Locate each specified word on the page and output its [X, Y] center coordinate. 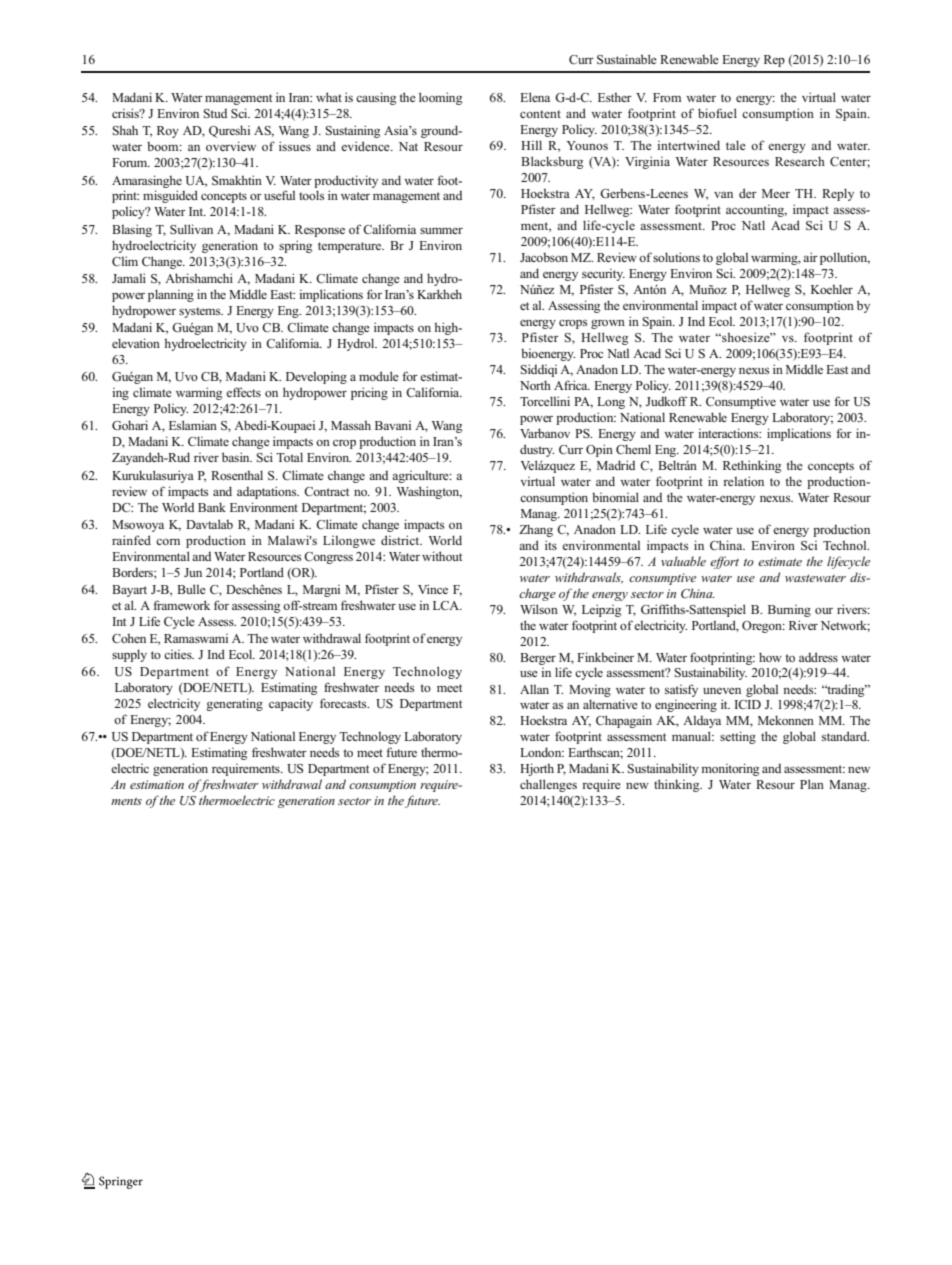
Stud [215, 113]
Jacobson [544, 257]
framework [181, 605]
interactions [729, 433]
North [535, 385]
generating [234, 704]
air [810, 257]
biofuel [717, 113]
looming [440, 98]
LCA [447, 605]
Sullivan [191, 229]
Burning [789, 611]
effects [243, 392]
